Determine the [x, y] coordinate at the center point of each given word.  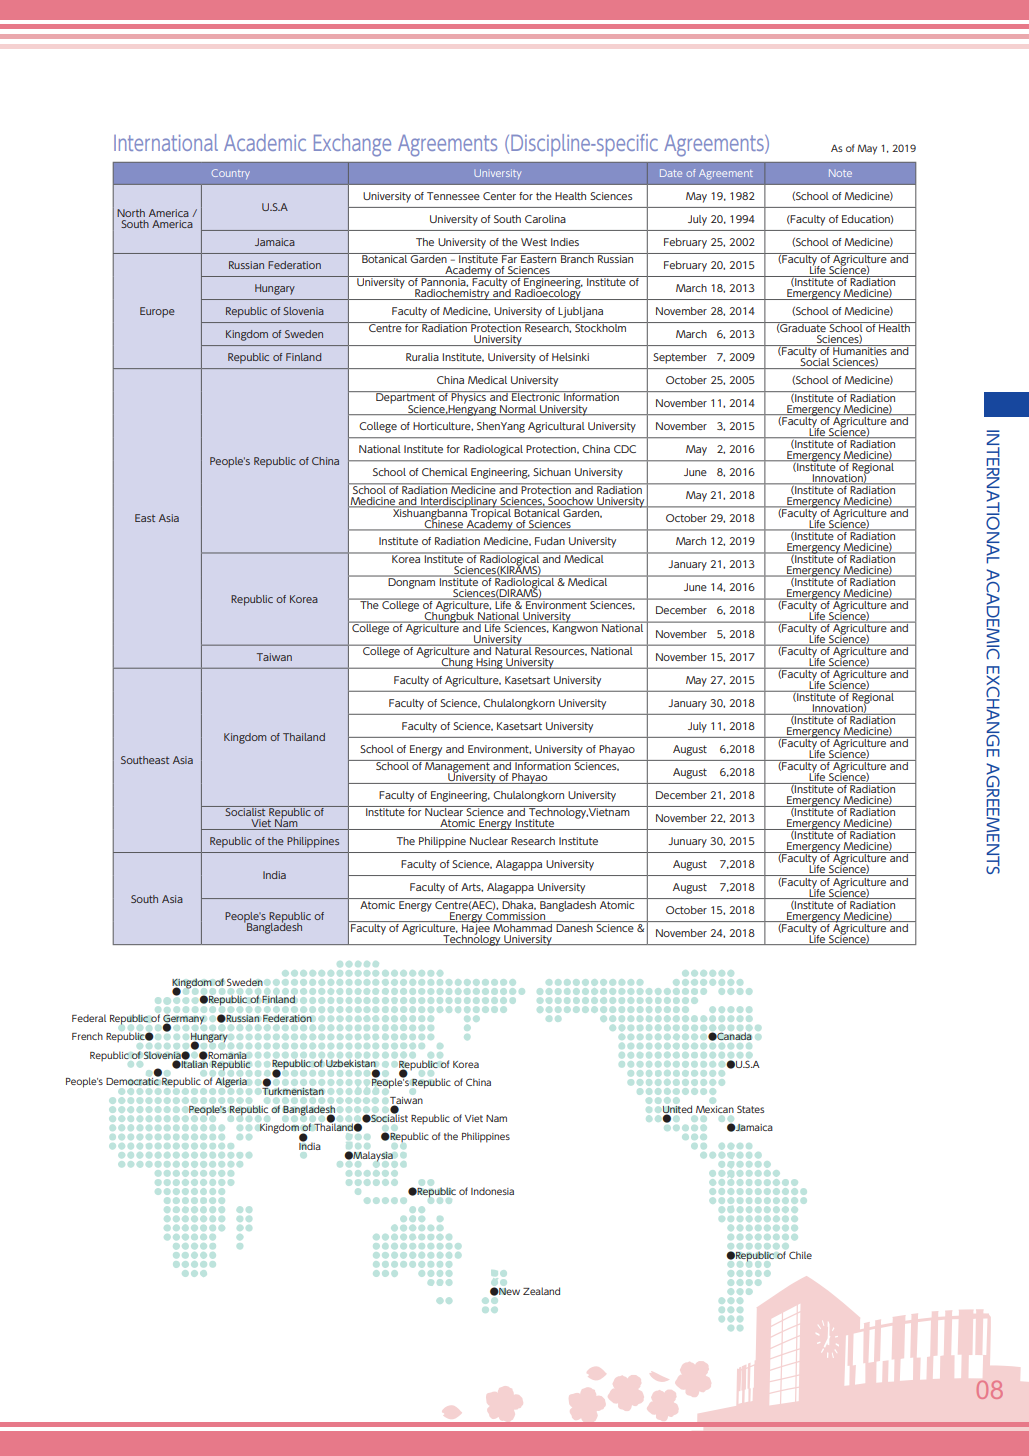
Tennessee [453, 196]
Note [840, 173]
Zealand [541, 1291]
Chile [800, 1255]
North [131, 213]
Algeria [231, 1083]
